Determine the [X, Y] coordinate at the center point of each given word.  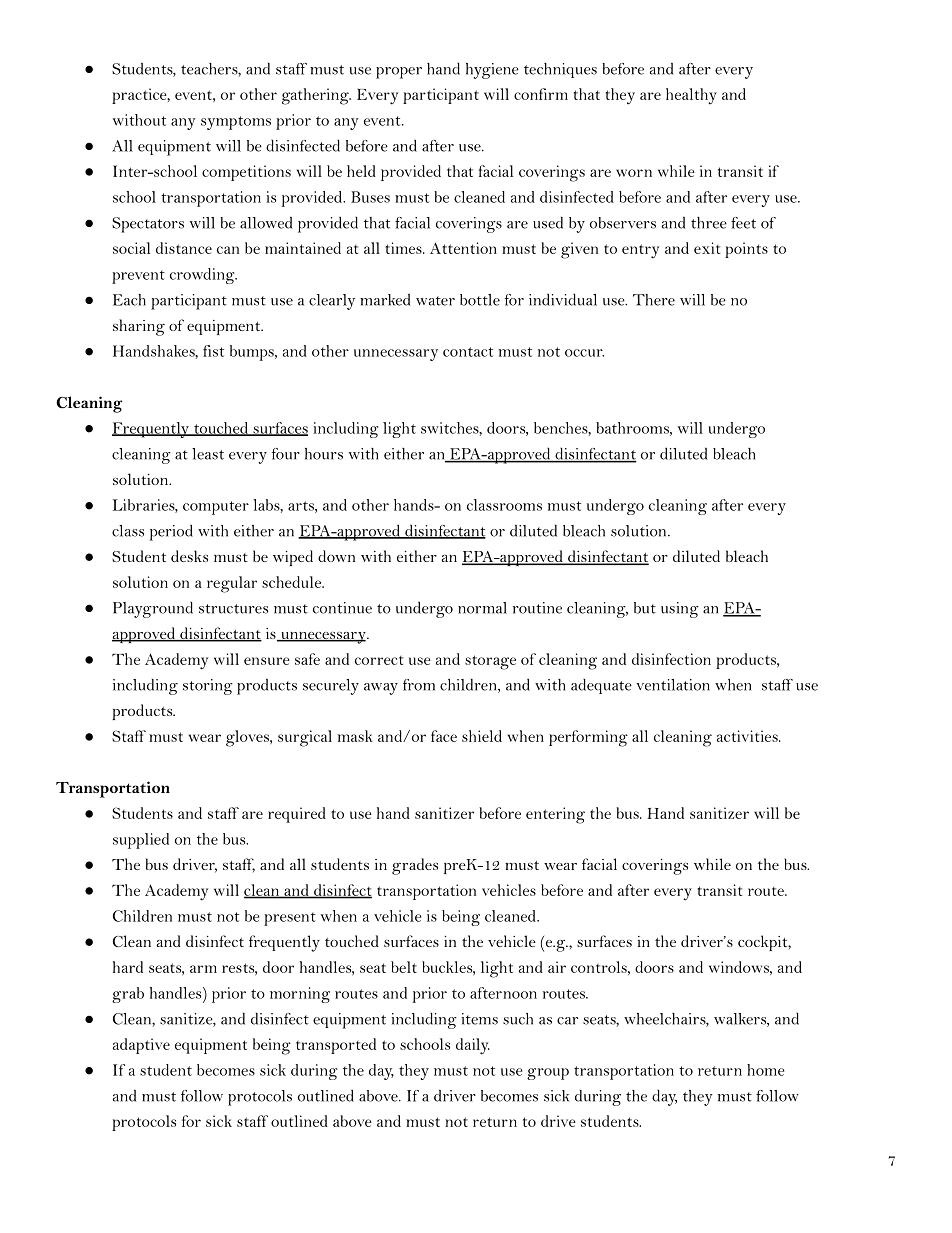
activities [748, 736]
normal [482, 608]
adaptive [141, 1046]
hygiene [492, 71]
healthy [691, 96]
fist [213, 351]
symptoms [236, 123]
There [654, 300]
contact [468, 352]
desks [189, 556]
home [766, 1070]
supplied [141, 841]
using [680, 610]
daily [473, 1046]
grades [415, 866]
